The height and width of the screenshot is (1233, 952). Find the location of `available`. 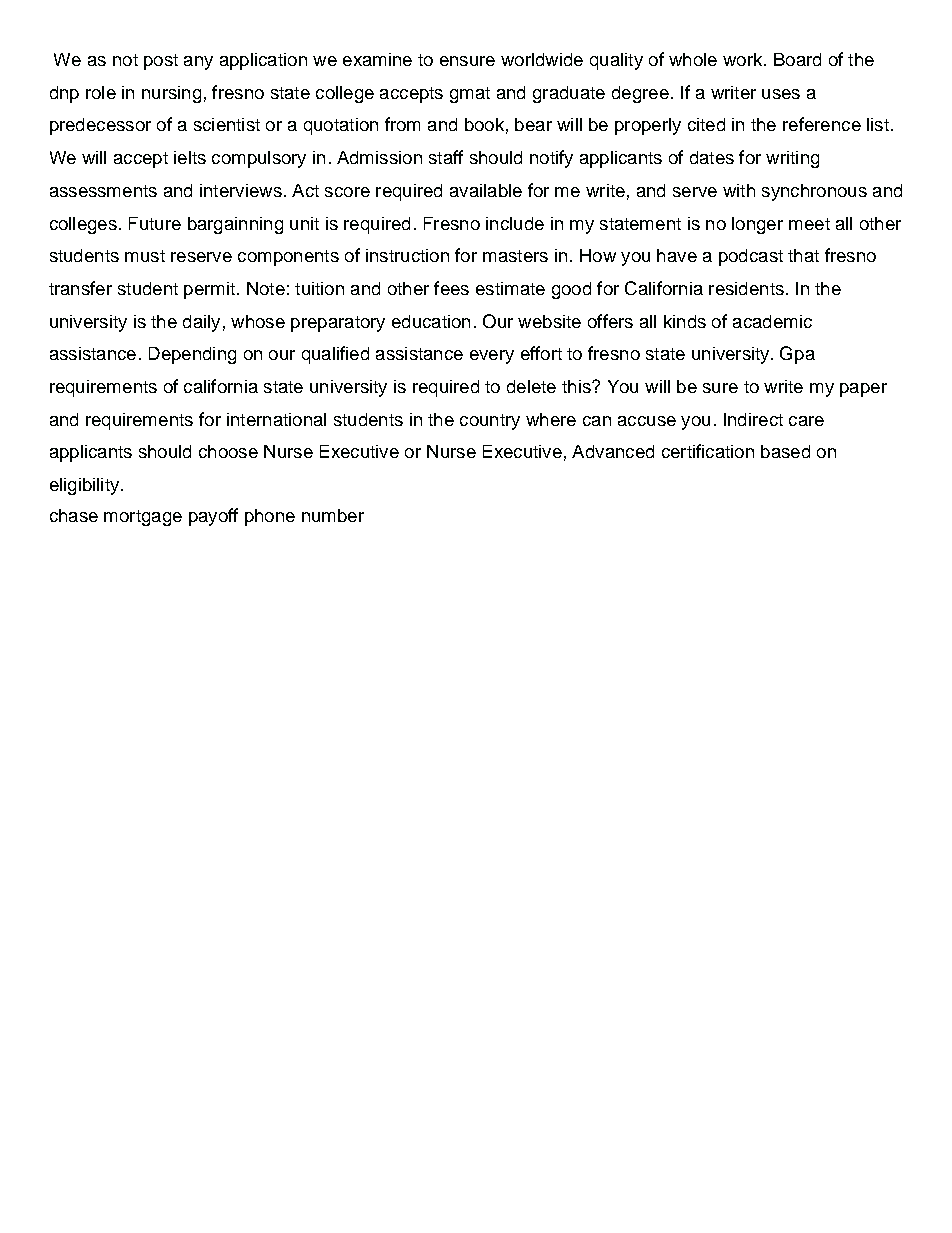

available is located at coordinates (486, 190).
